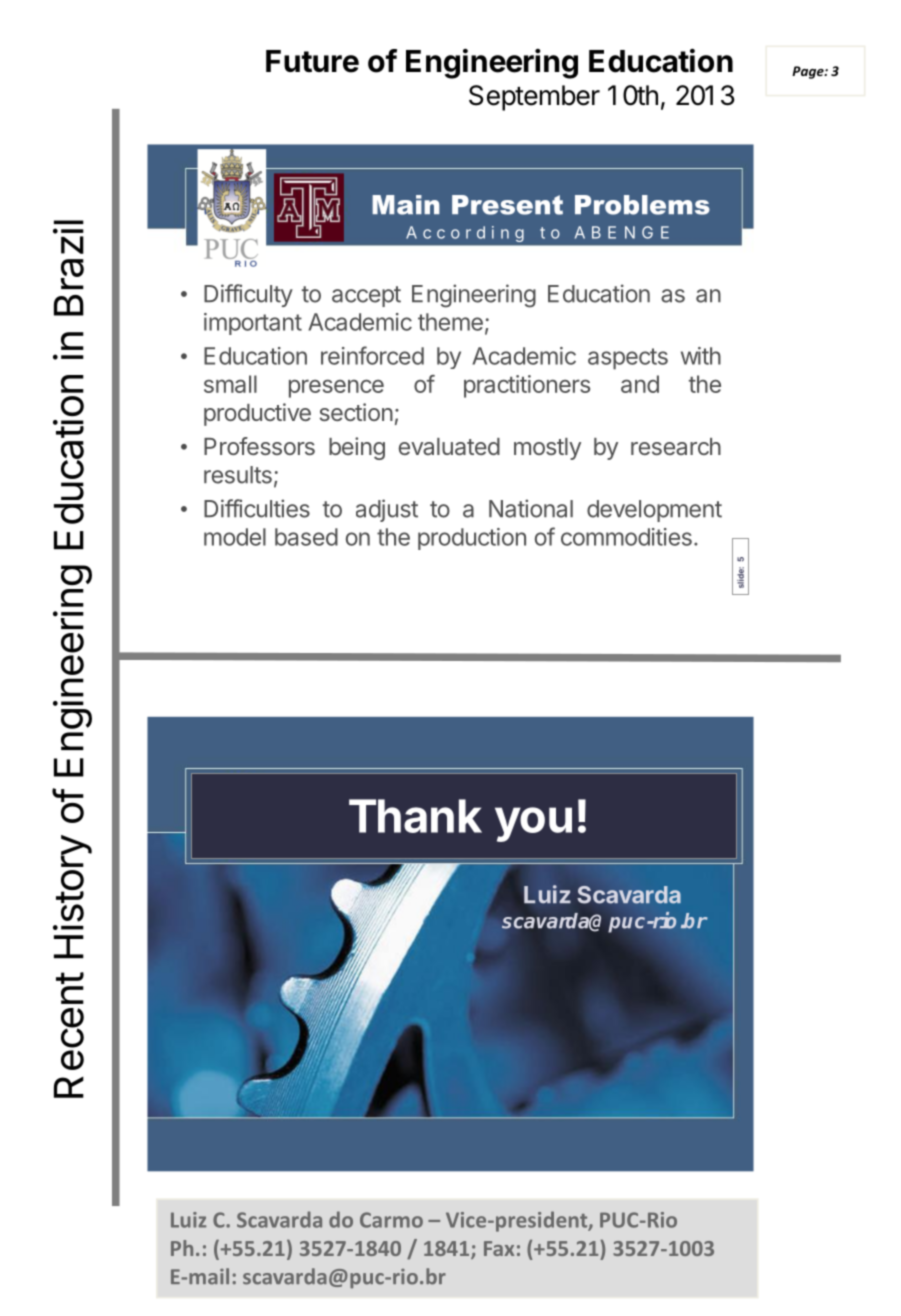 The width and height of the screenshot is (901, 1316). Describe the element at coordinates (626, 537) in the screenshot. I see `commodities` at that location.
